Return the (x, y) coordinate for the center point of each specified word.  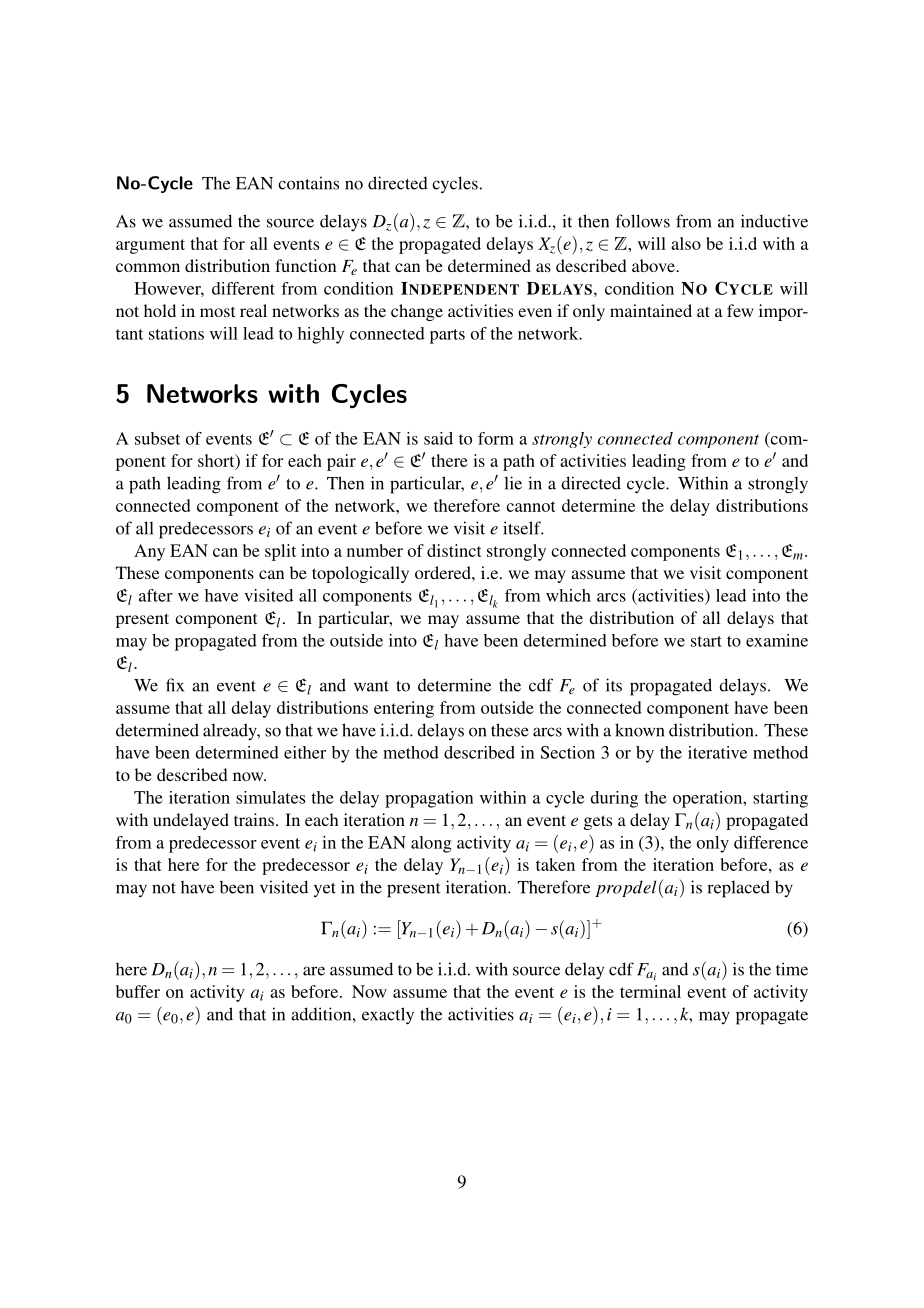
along (431, 844)
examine (777, 640)
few (740, 310)
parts (447, 336)
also (686, 243)
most (217, 311)
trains (254, 819)
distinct (454, 550)
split (280, 552)
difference (771, 842)
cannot (531, 506)
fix (175, 685)
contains (308, 183)
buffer (138, 991)
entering (404, 709)
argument (150, 246)
